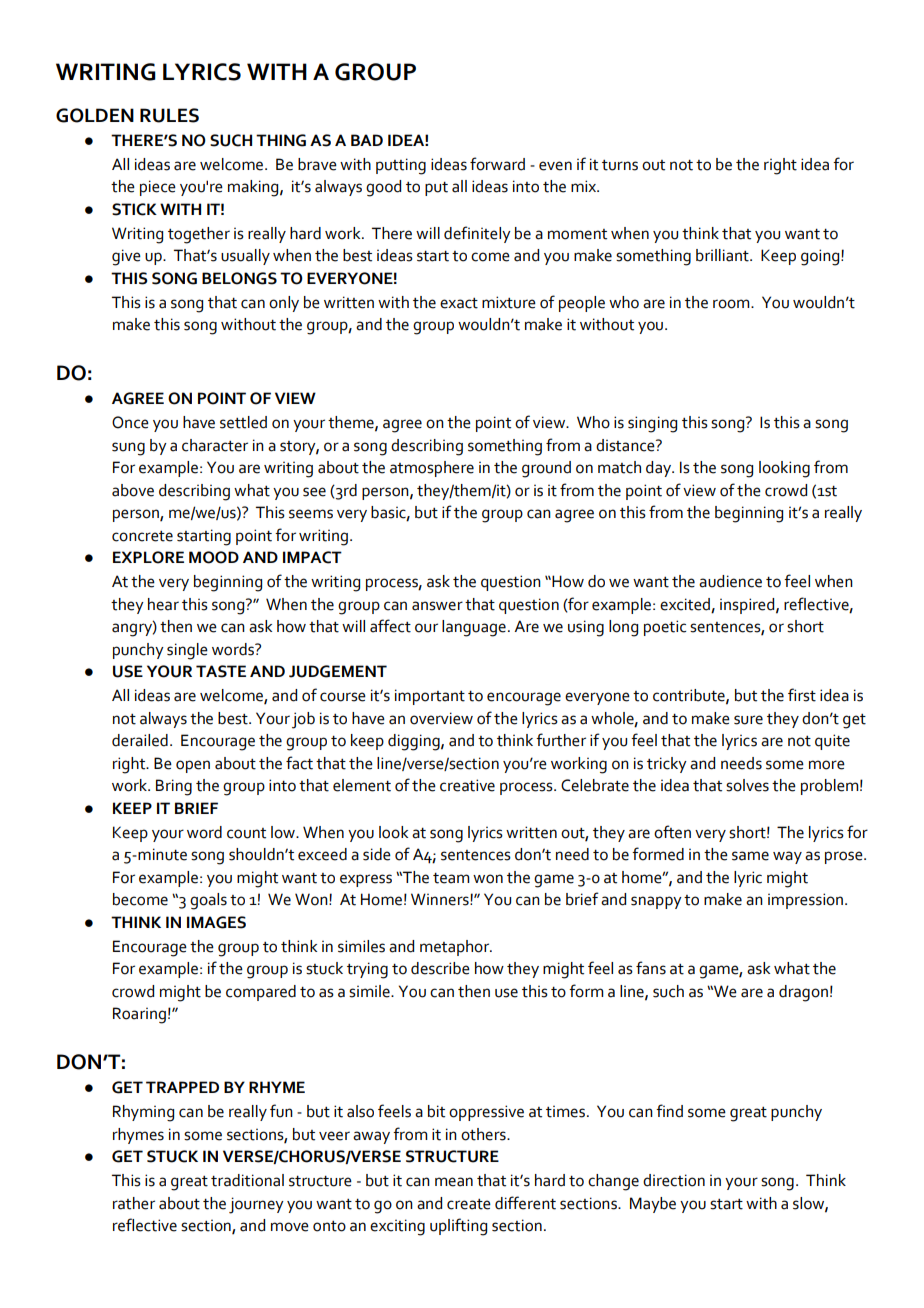 This page has height=1308, width=924. I want to click on day, so click(660, 469).
